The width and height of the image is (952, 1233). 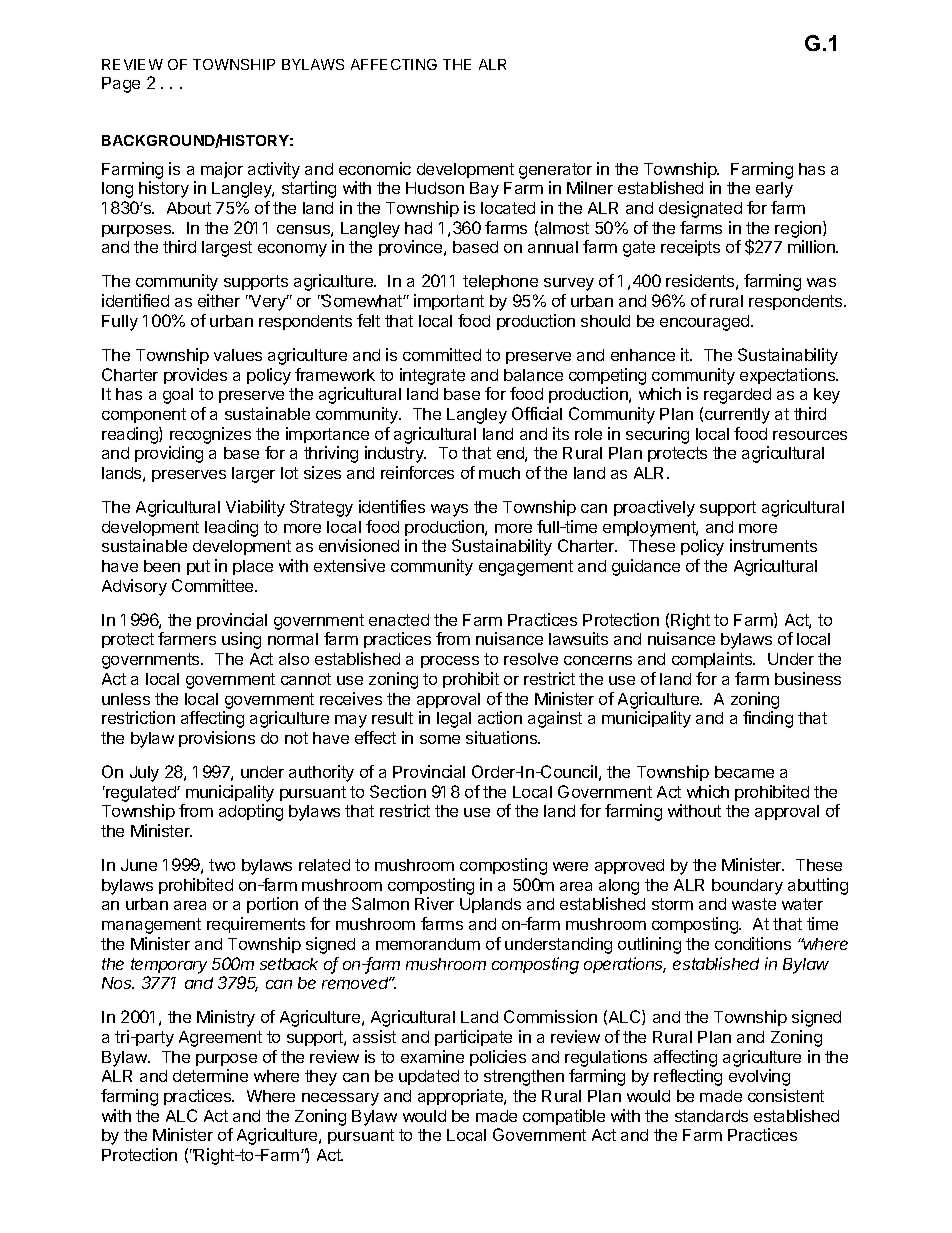 I want to click on River, so click(x=434, y=903).
